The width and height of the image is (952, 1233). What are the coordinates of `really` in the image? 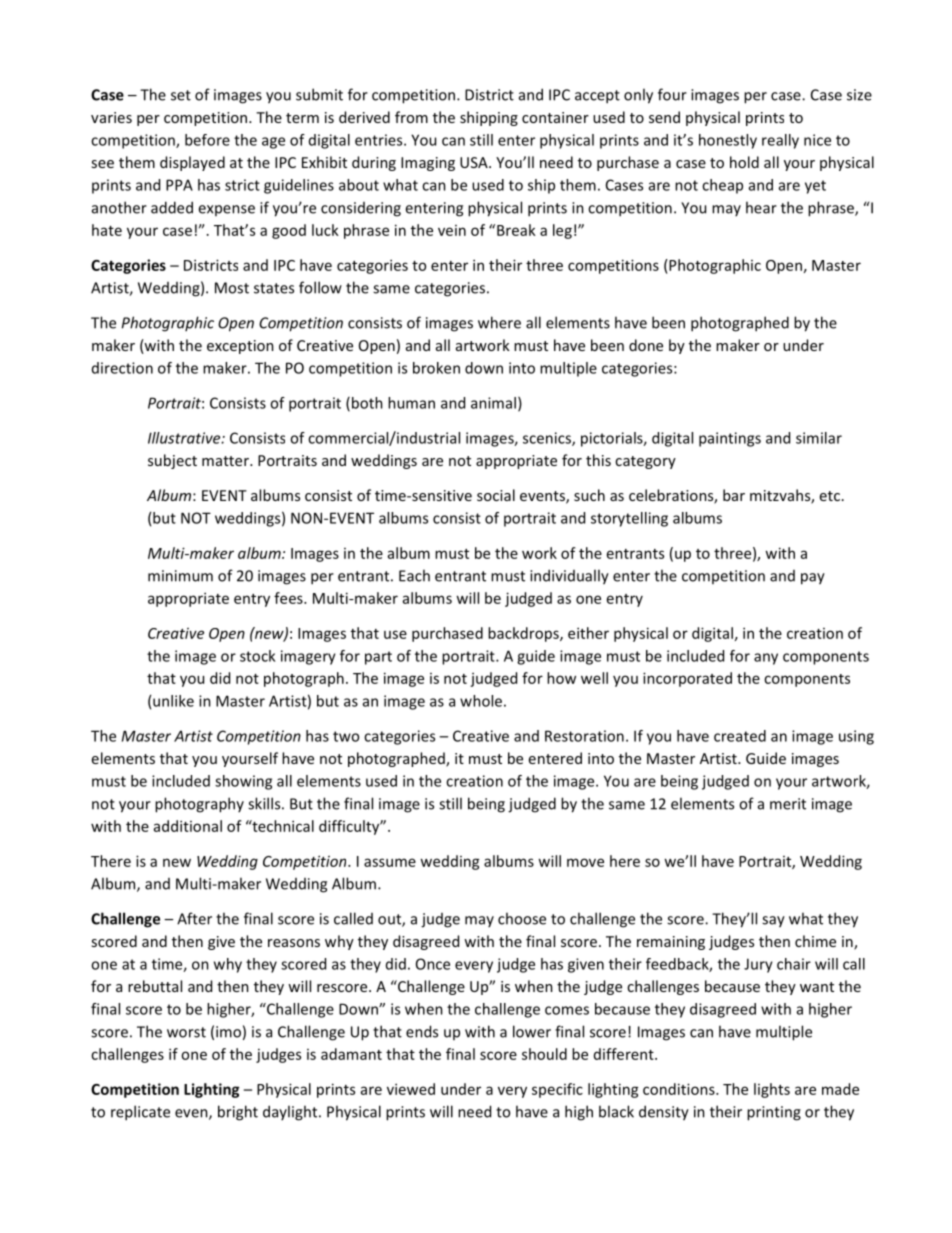 It's located at (780, 141).
